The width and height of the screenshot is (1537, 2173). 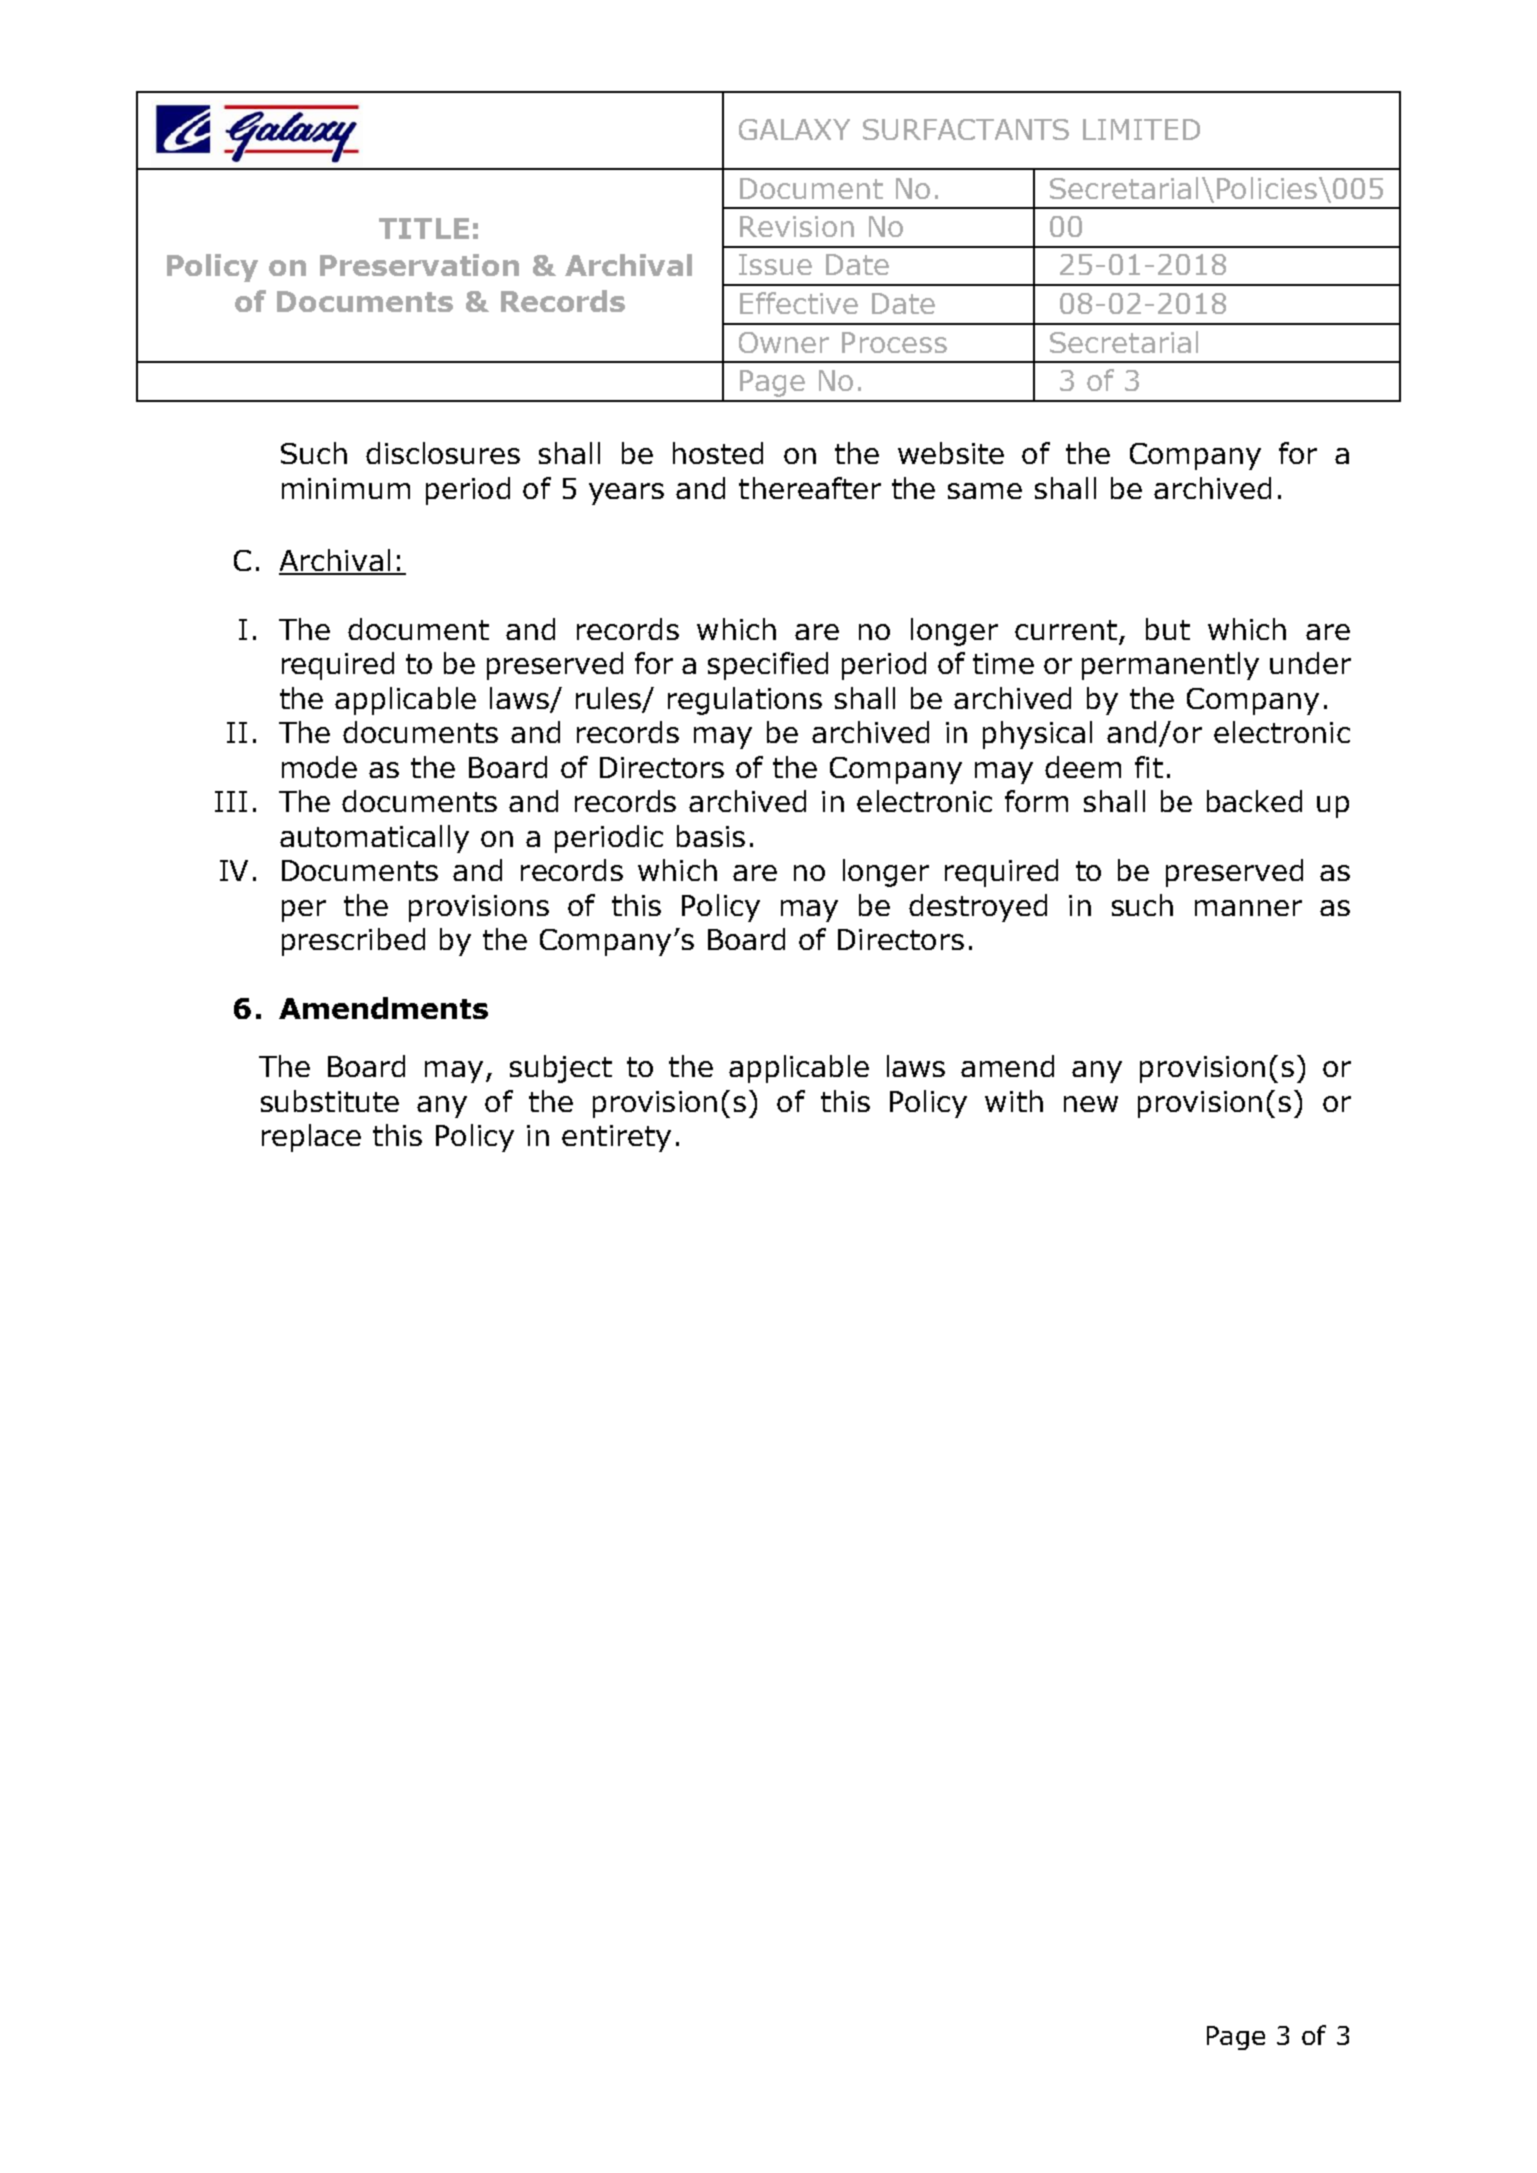 What do you see at coordinates (1141, 129) in the screenshot?
I see `LIMITED` at bounding box center [1141, 129].
